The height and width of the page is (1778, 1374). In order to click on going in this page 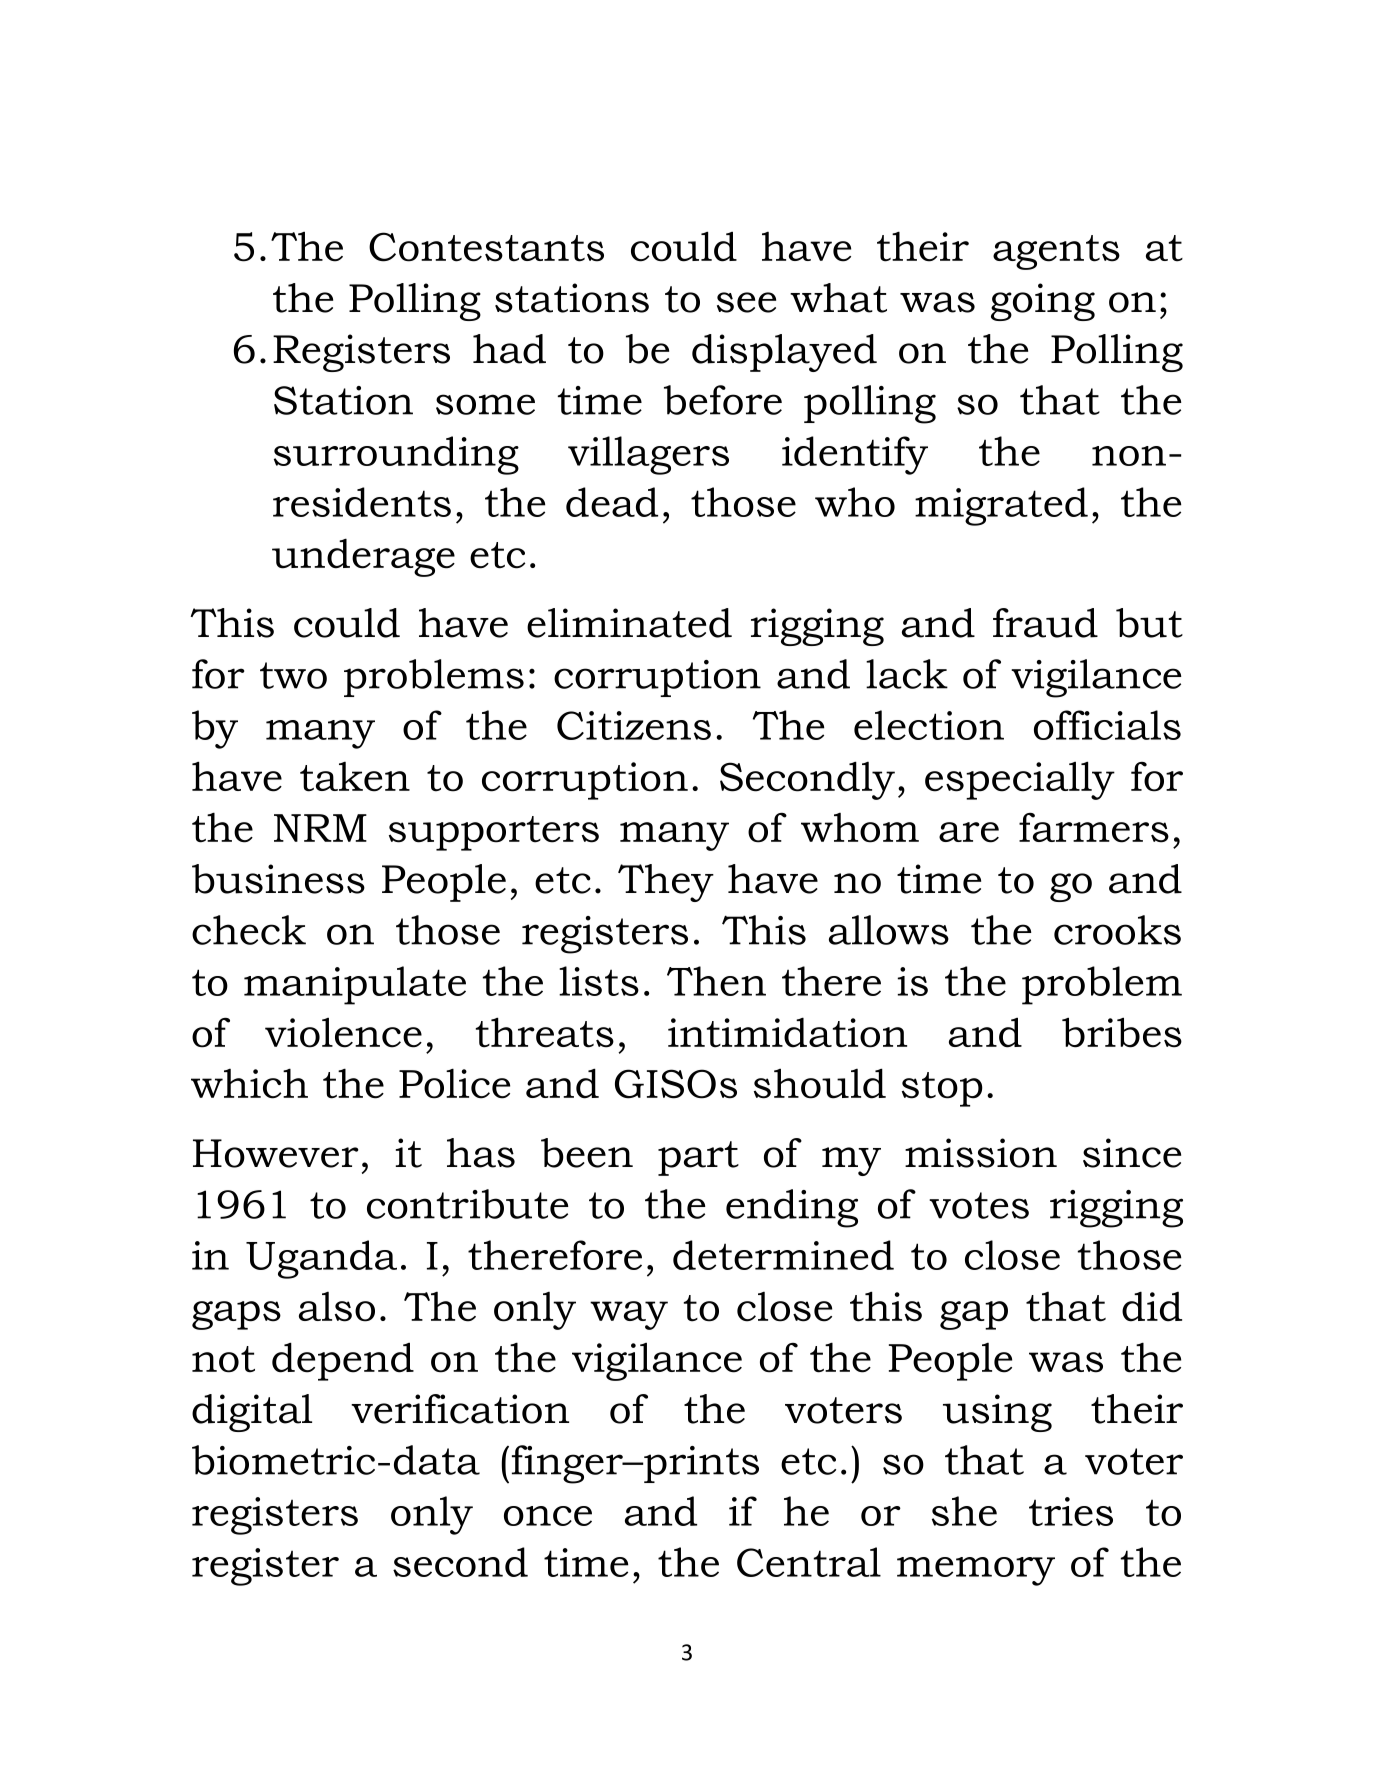, I will do `click(1043, 302)`.
